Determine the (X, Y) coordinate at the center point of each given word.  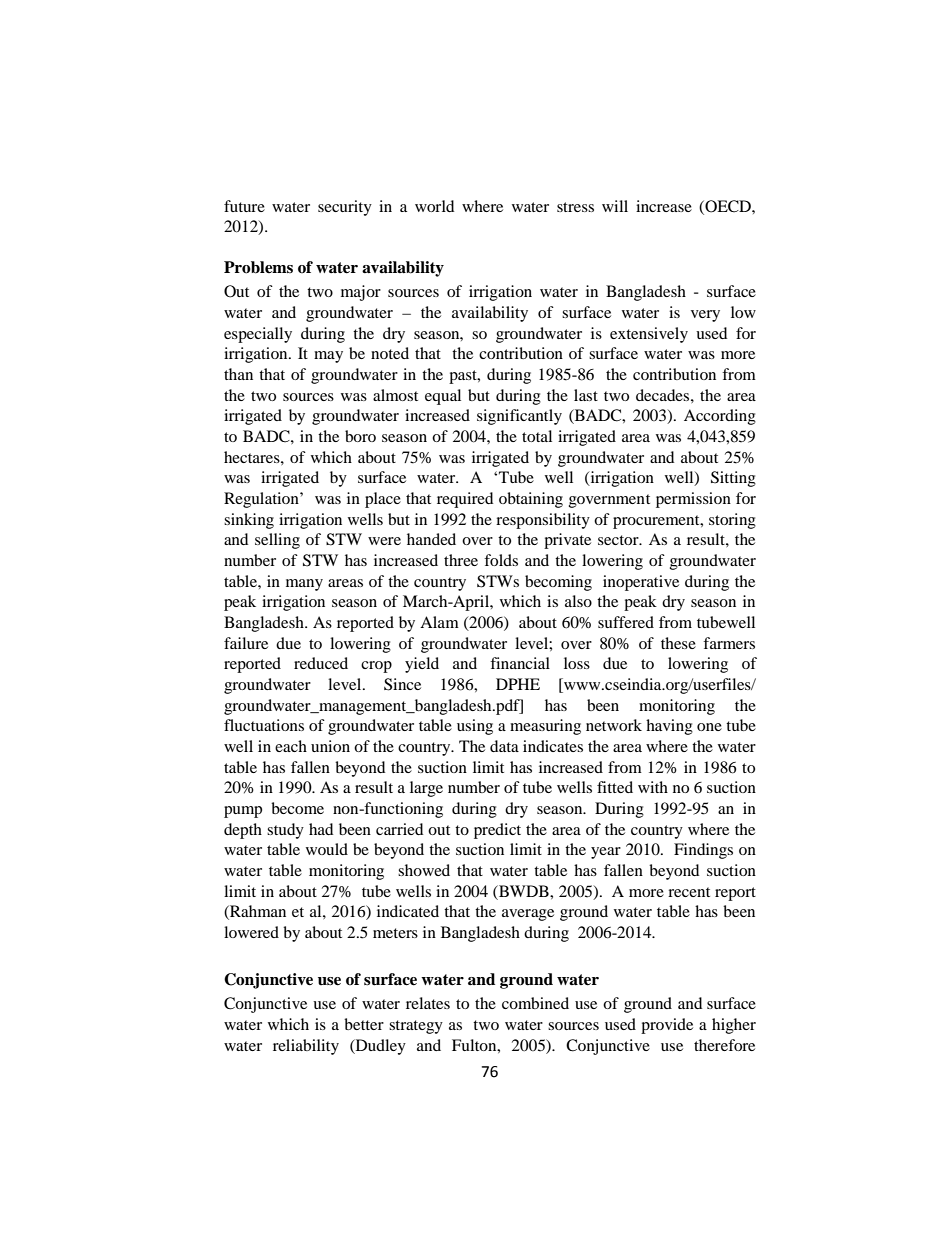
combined (535, 1003)
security (345, 208)
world (434, 206)
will (615, 206)
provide (667, 1026)
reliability (306, 1047)
